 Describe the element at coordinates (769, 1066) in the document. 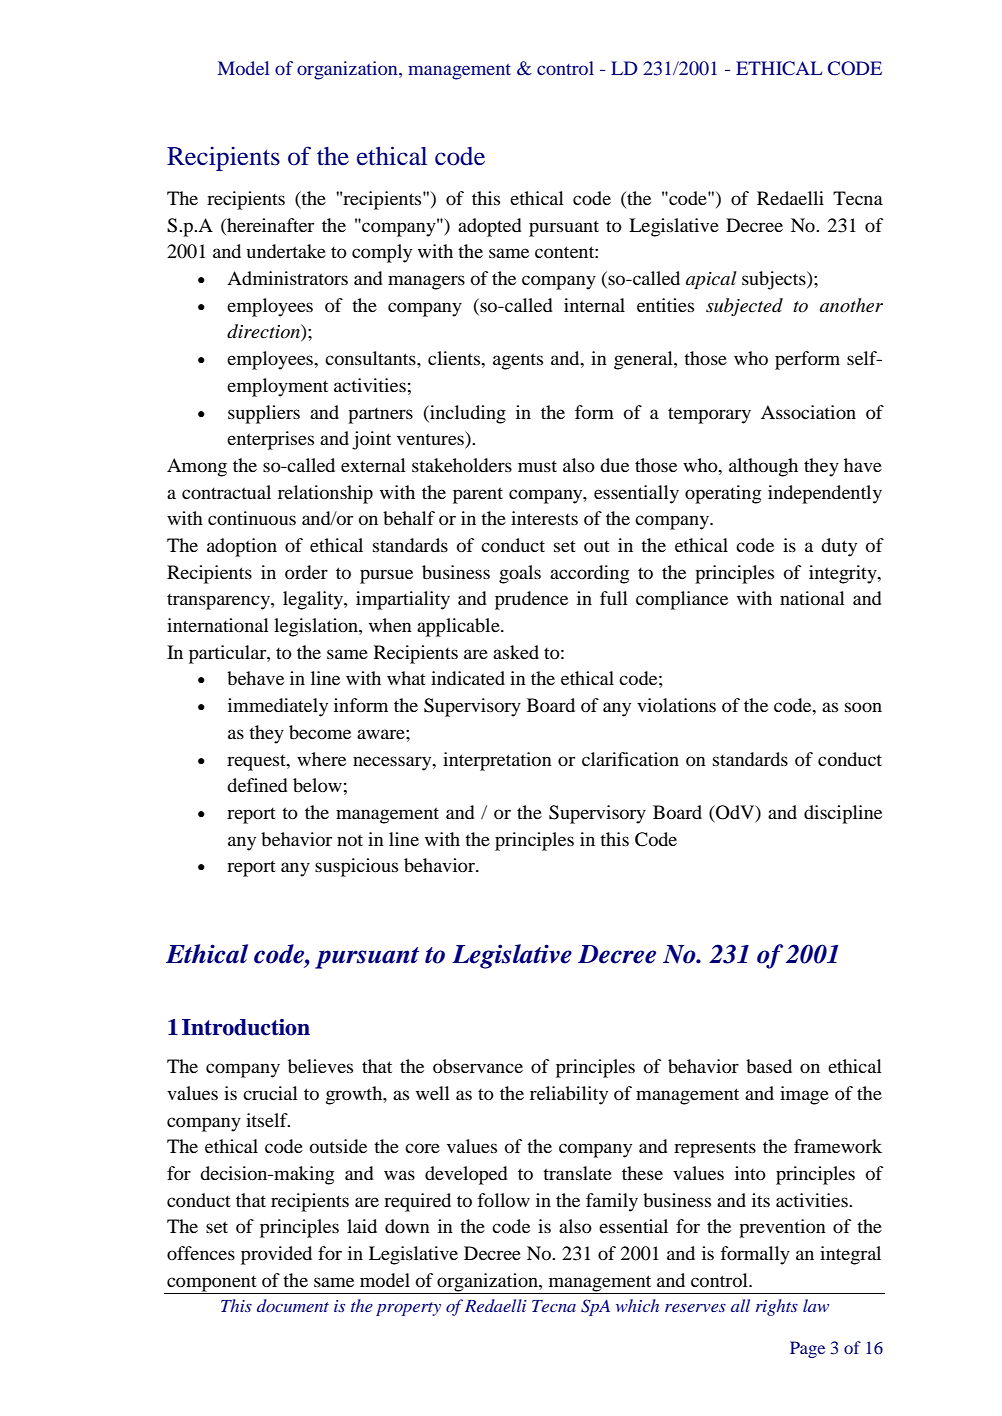

I see `based` at that location.
